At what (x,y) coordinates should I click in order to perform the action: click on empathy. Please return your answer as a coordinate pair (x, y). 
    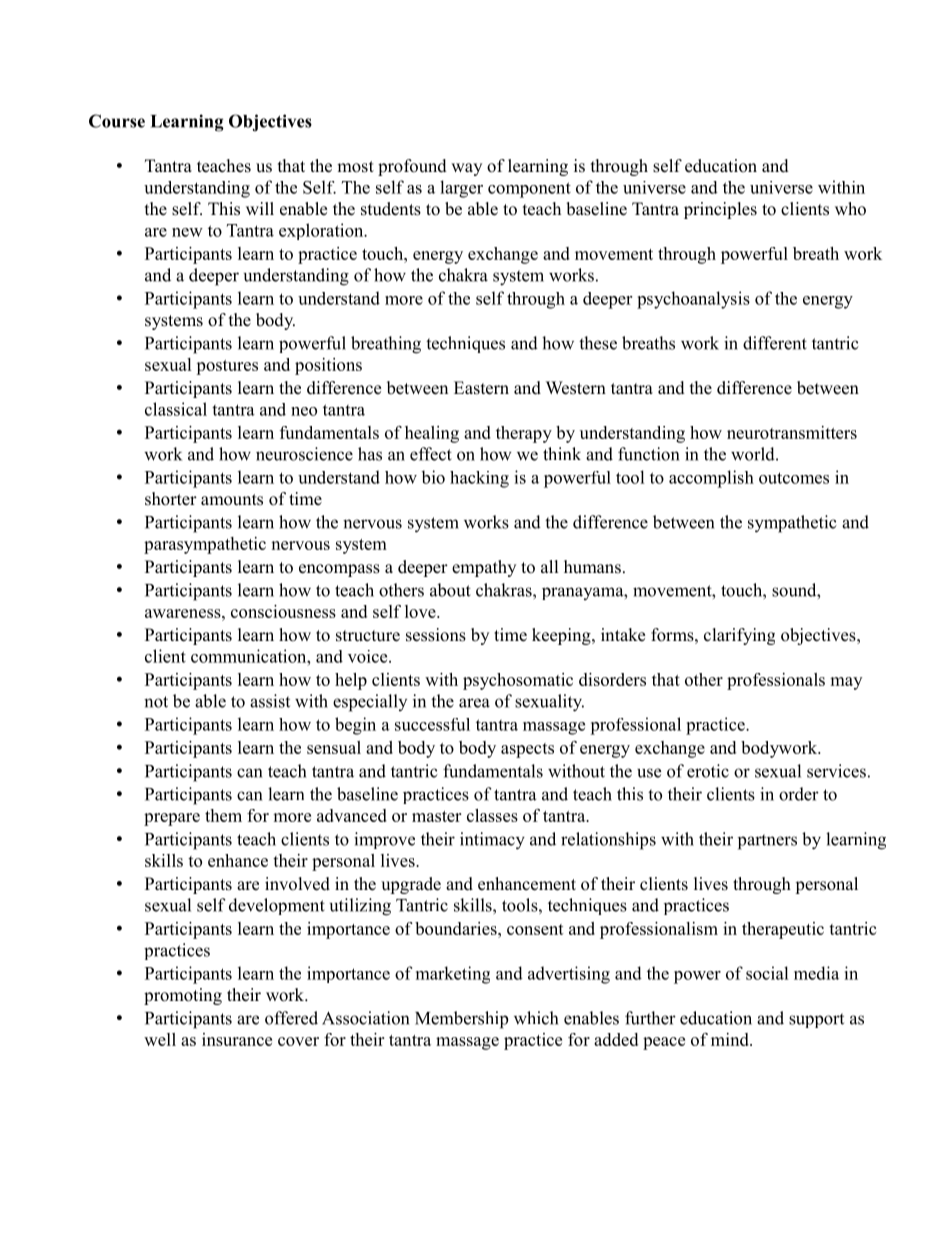
    Looking at the image, I should click on (484, 568).
